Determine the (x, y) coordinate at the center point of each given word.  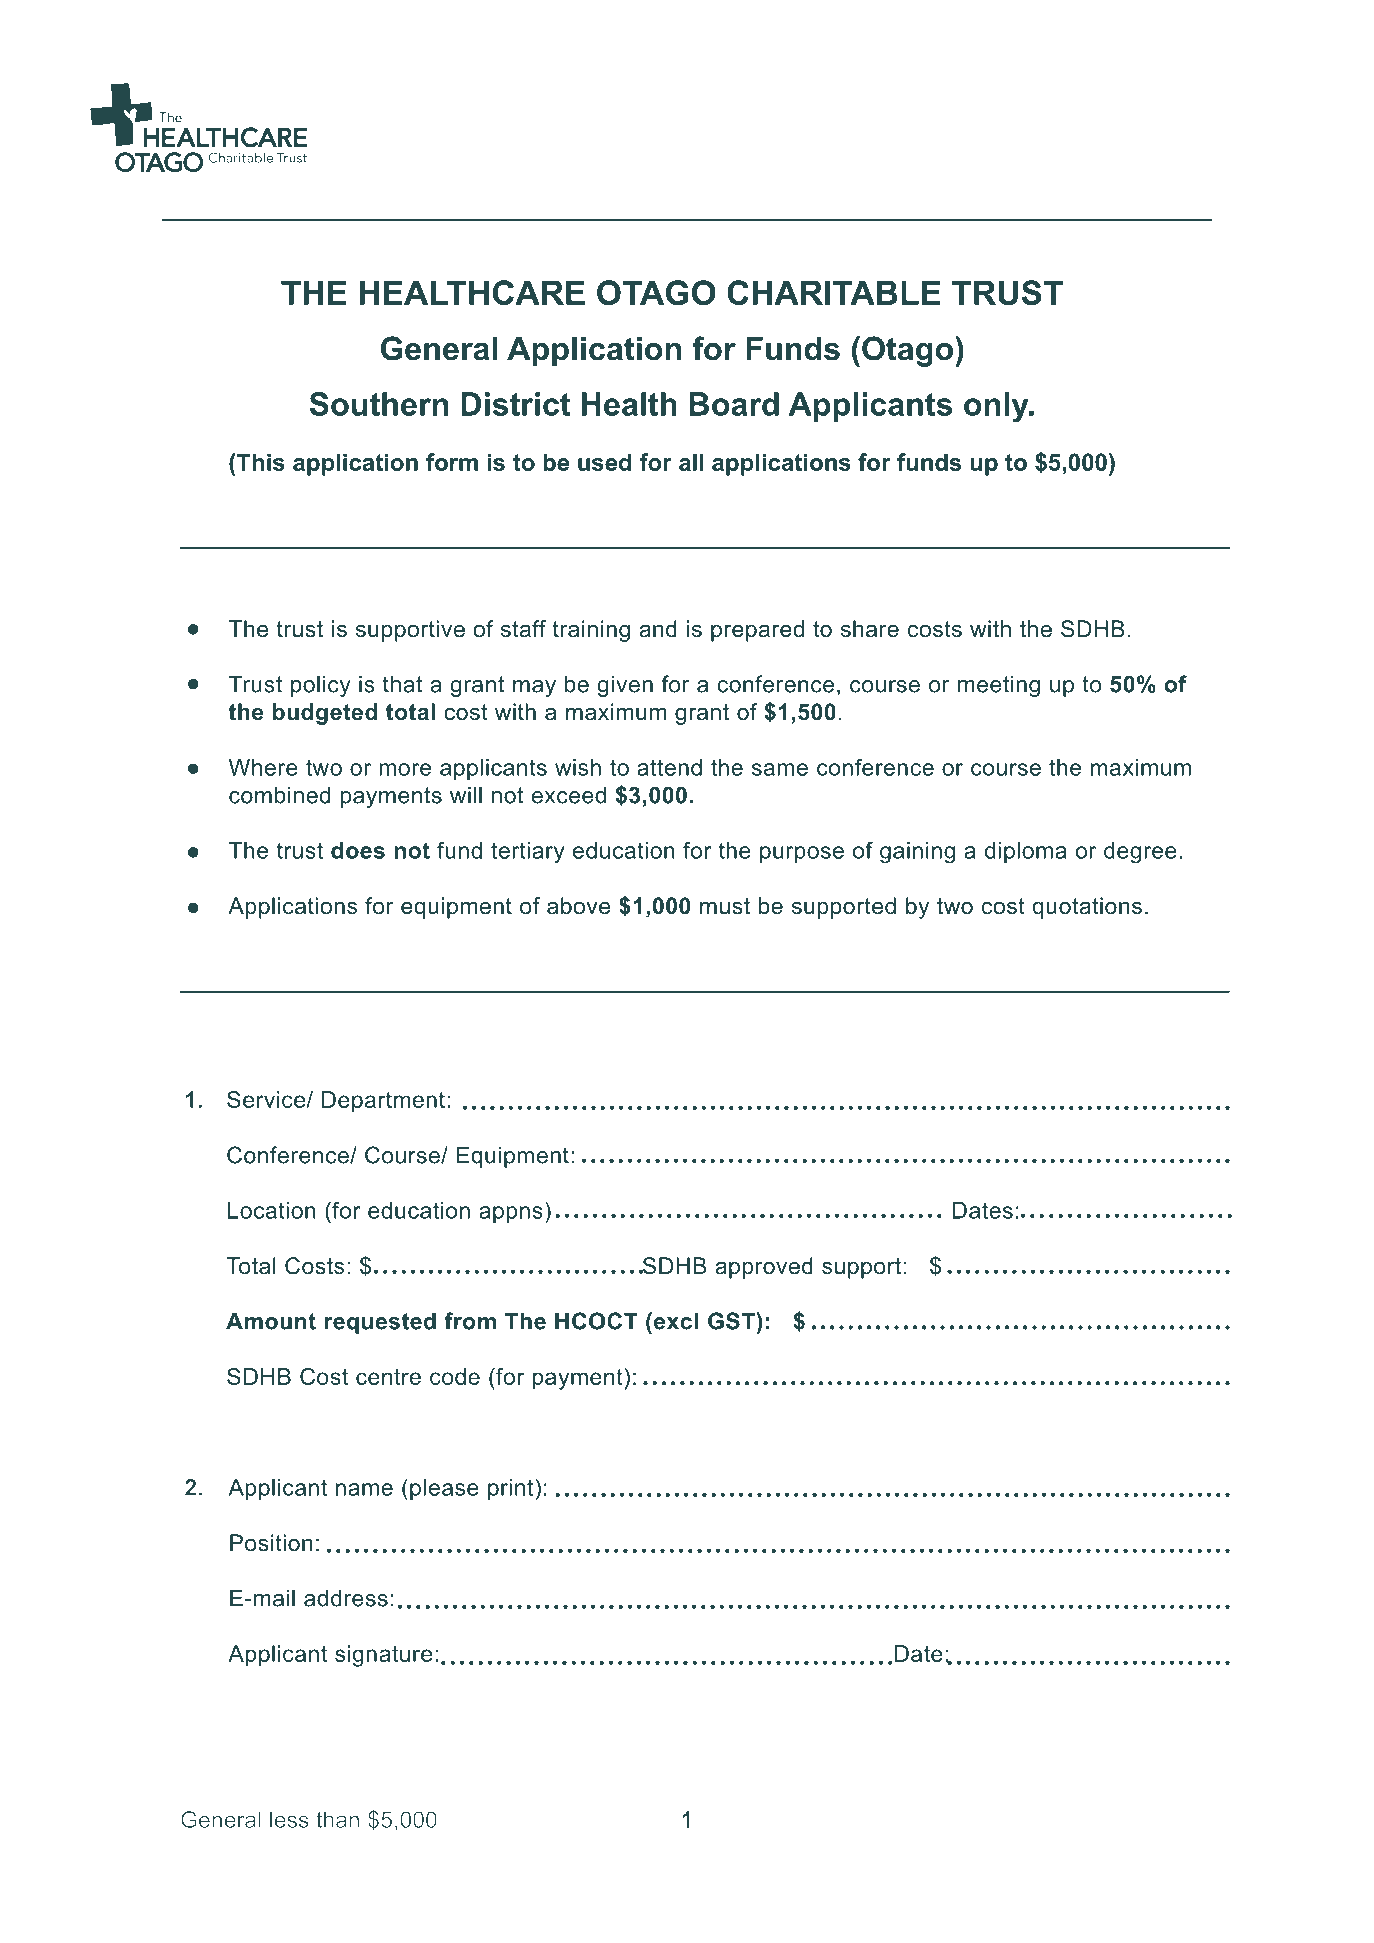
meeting (999, 686)
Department (383, 1102)
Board (734, 404)
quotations (1087, 908)
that (402, 684)
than (337, 1819)
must (725, 906)
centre (388, 1377)
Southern (378, 404)
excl (676, 1321)
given (625, 686)
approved (764, 1268)
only (997, 407)
